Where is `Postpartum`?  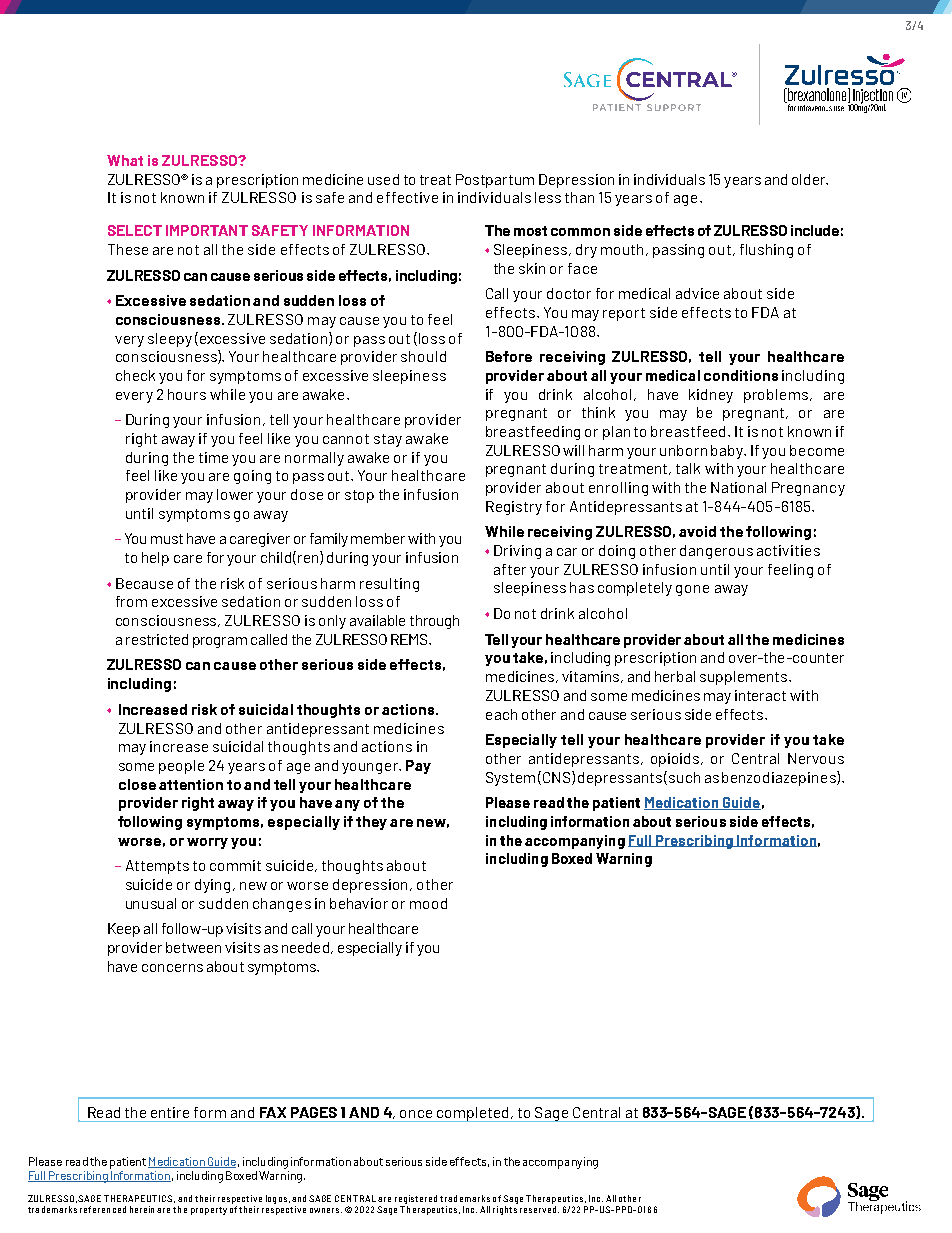
Postpartum is located at coordinates (495, 181).
